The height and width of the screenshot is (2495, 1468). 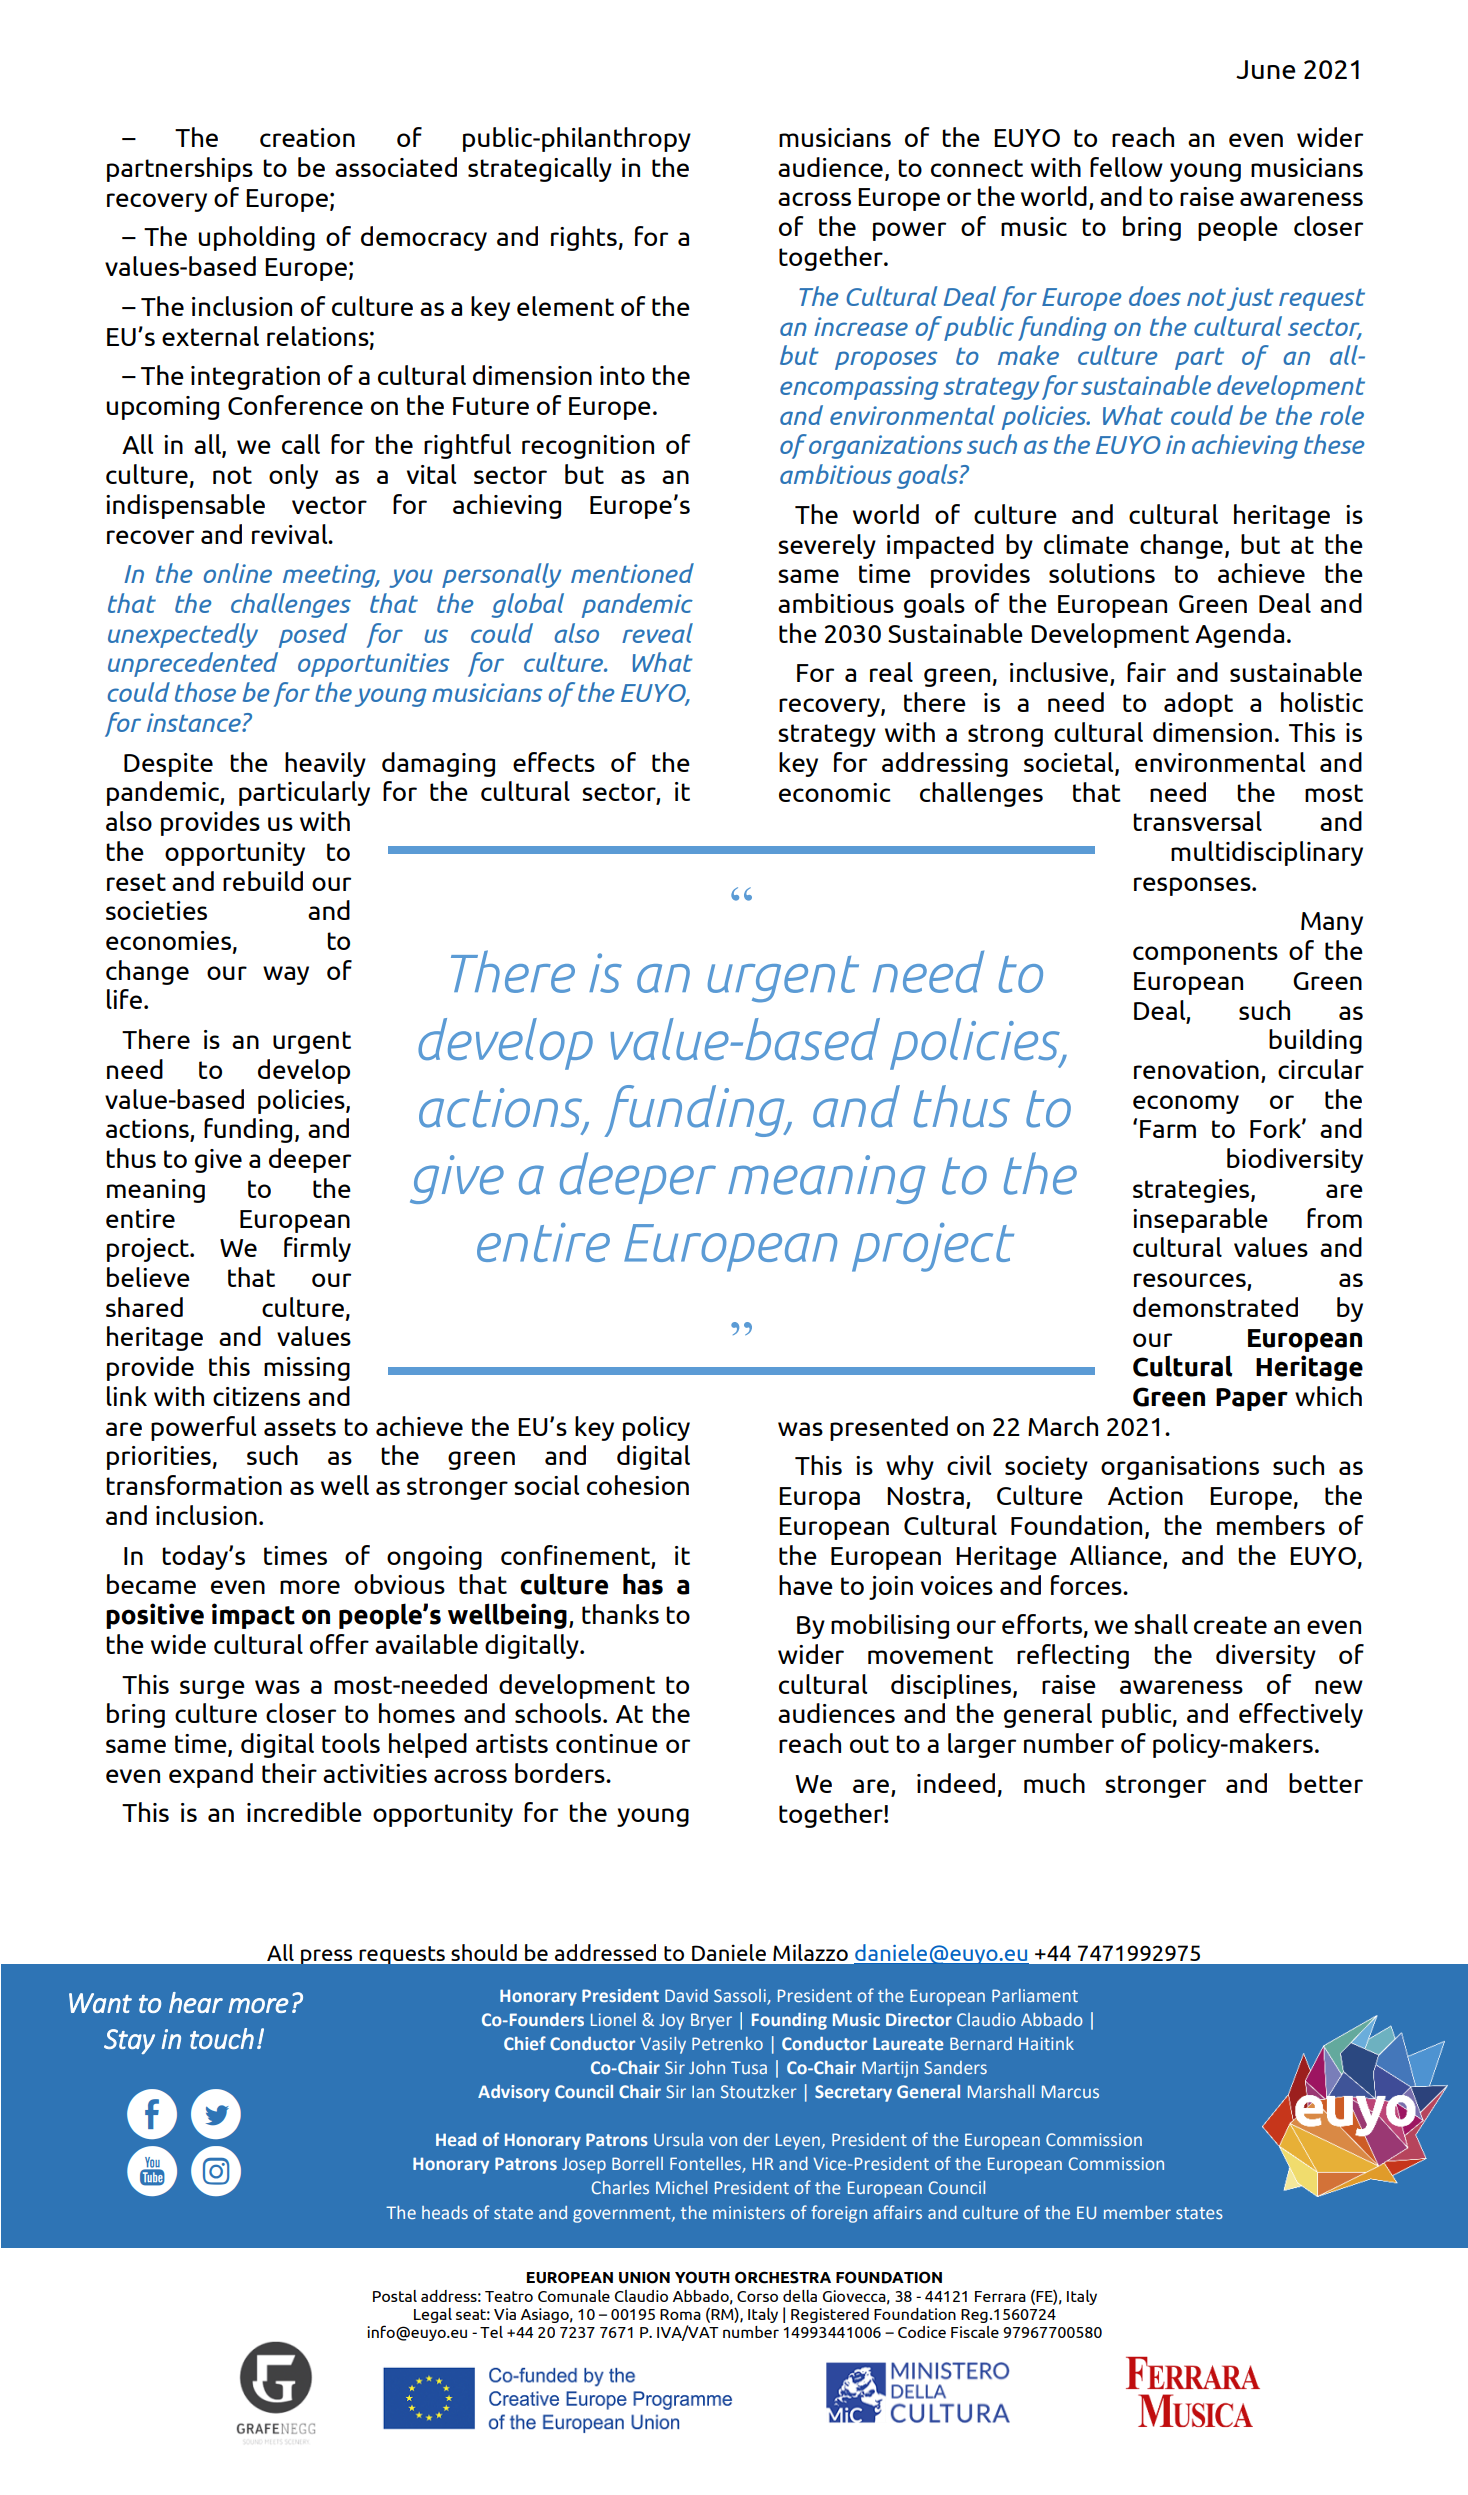 I want to click on Postal, so click(x=395, y=2296).
